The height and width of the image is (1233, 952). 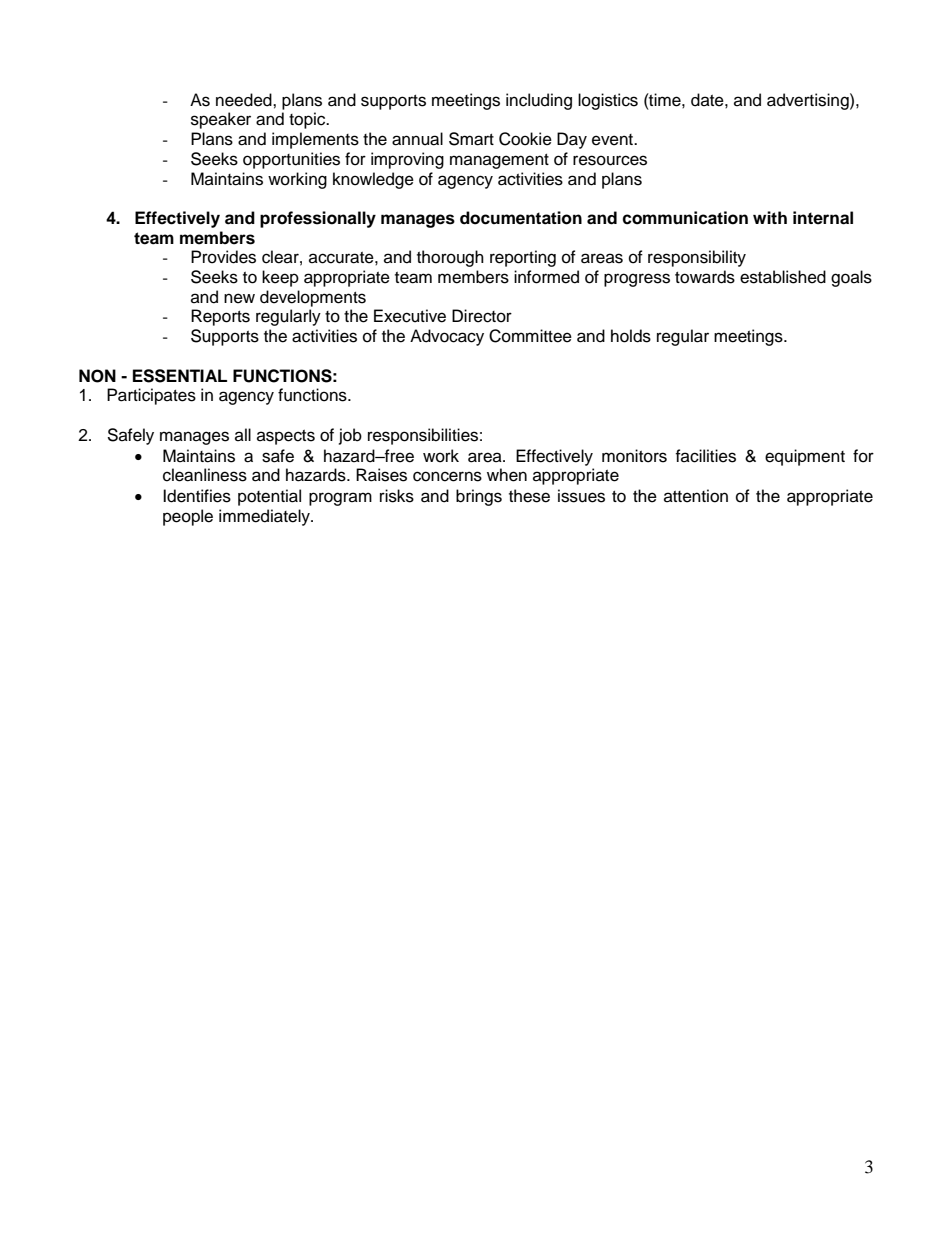 I want to click on speaker, so click(x=221, y=120).
